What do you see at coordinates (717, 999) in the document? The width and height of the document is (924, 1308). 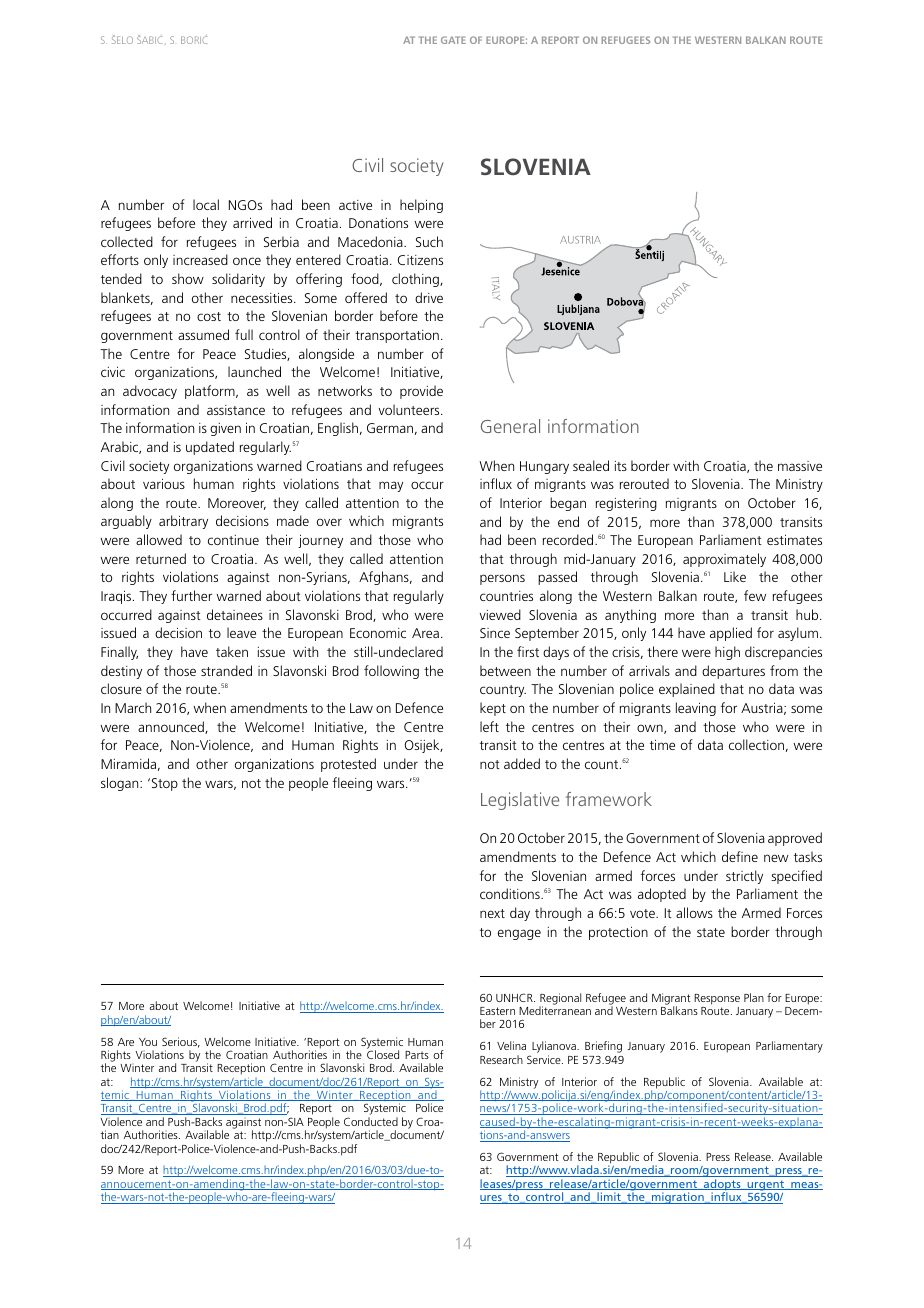 I see `Response` at bounding box center [717, 999].
